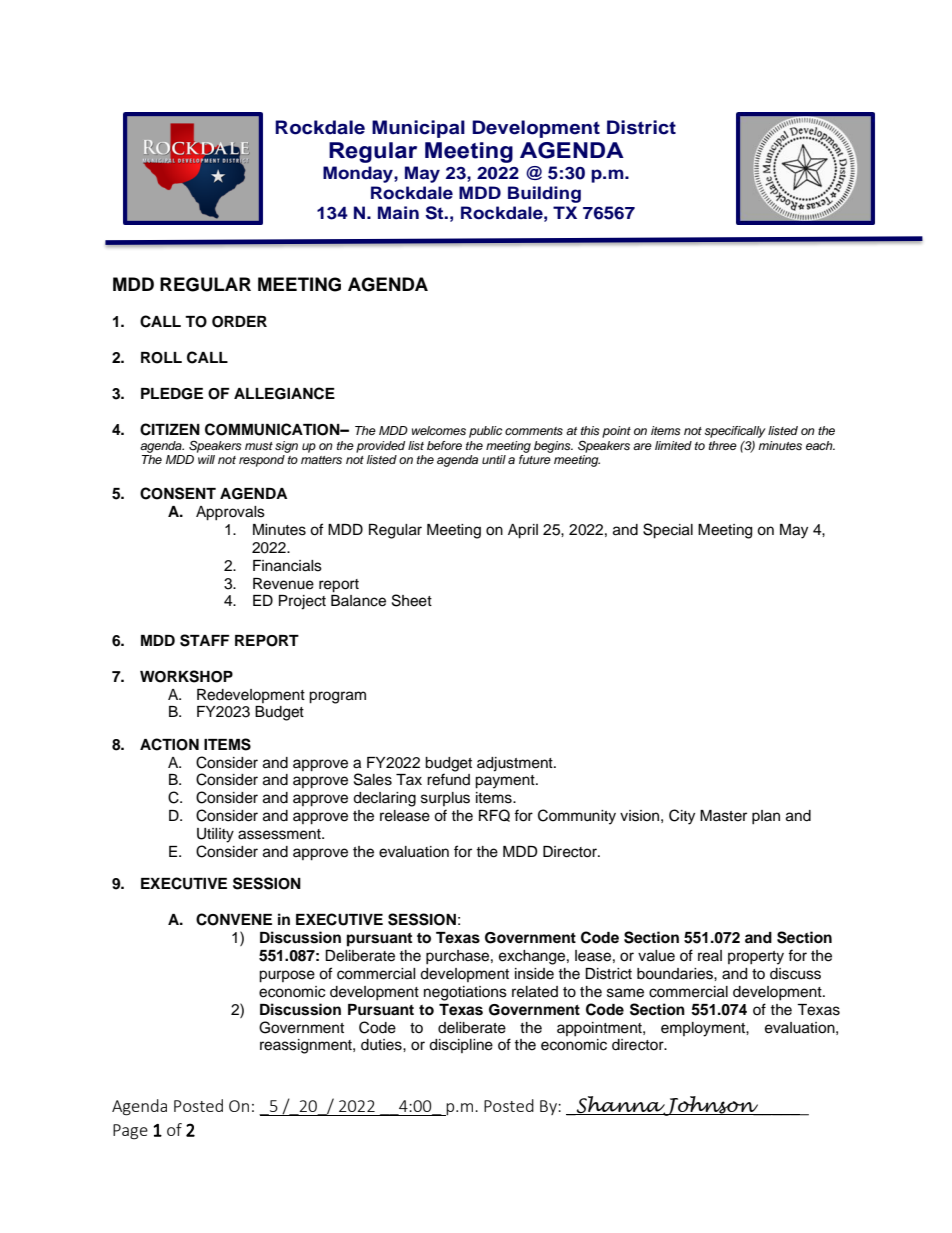  What do you see at coordinates (418, 129) in the screenshot?
I see `Municipal` at bounding box center [418, 129].
